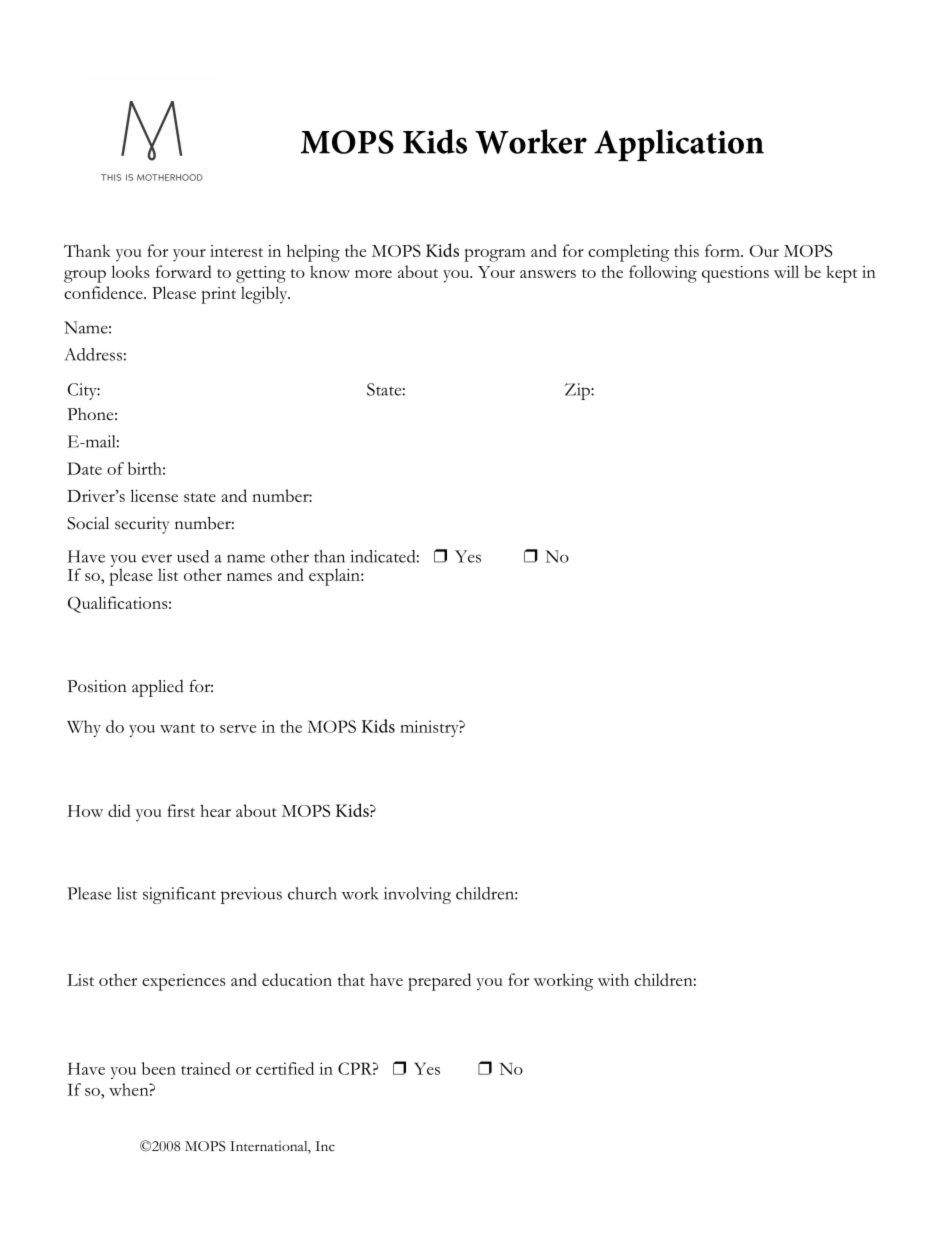 The image size is (952, 1233). Describe the element at coordinates (84, 468) in the screenshot. I see `Date` at that location.
